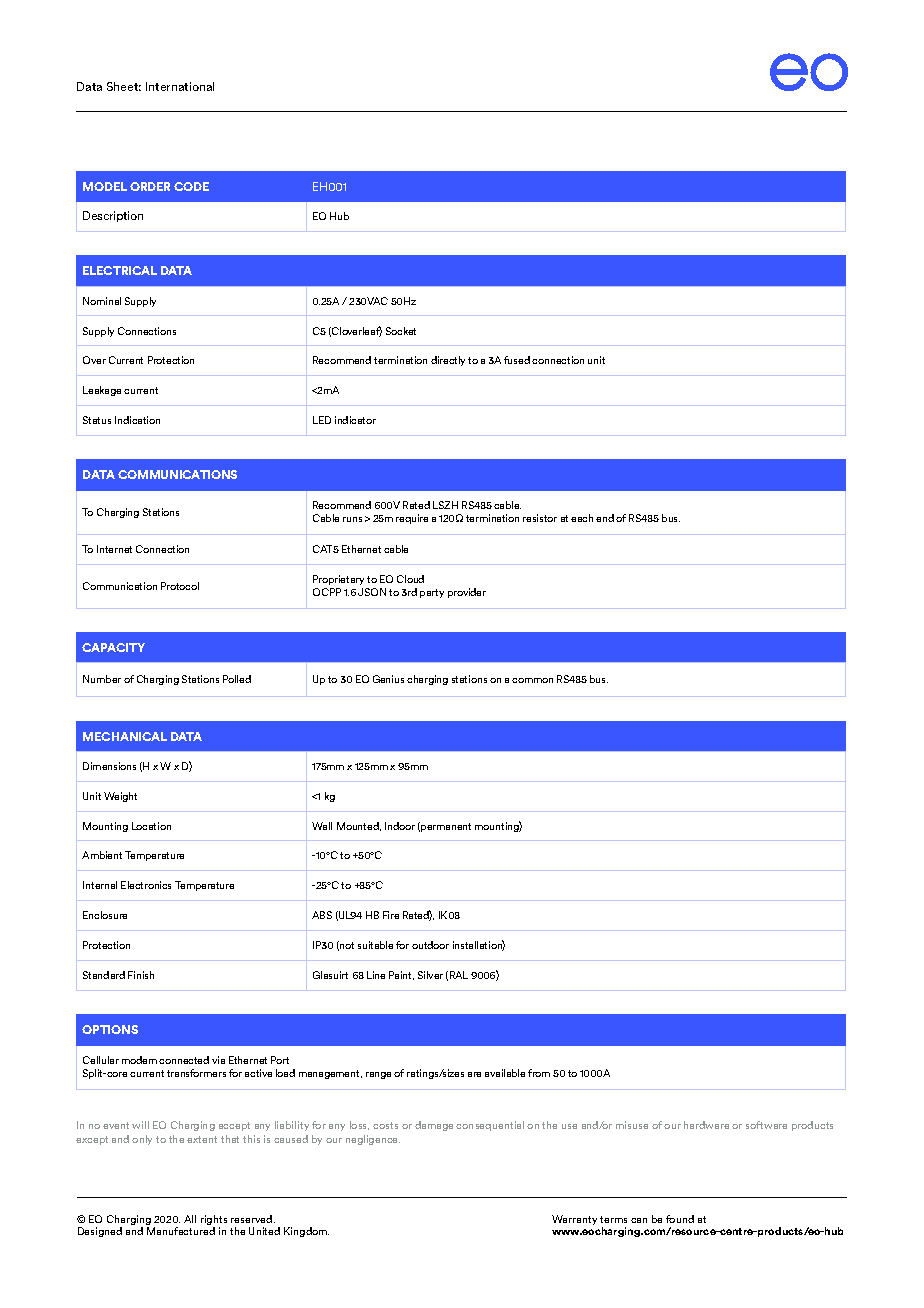 The image size is (924, 1308). What do you see at coordinates (517, 360) in the screenshot?
I see `fused` at bounding box center [517, 360].
